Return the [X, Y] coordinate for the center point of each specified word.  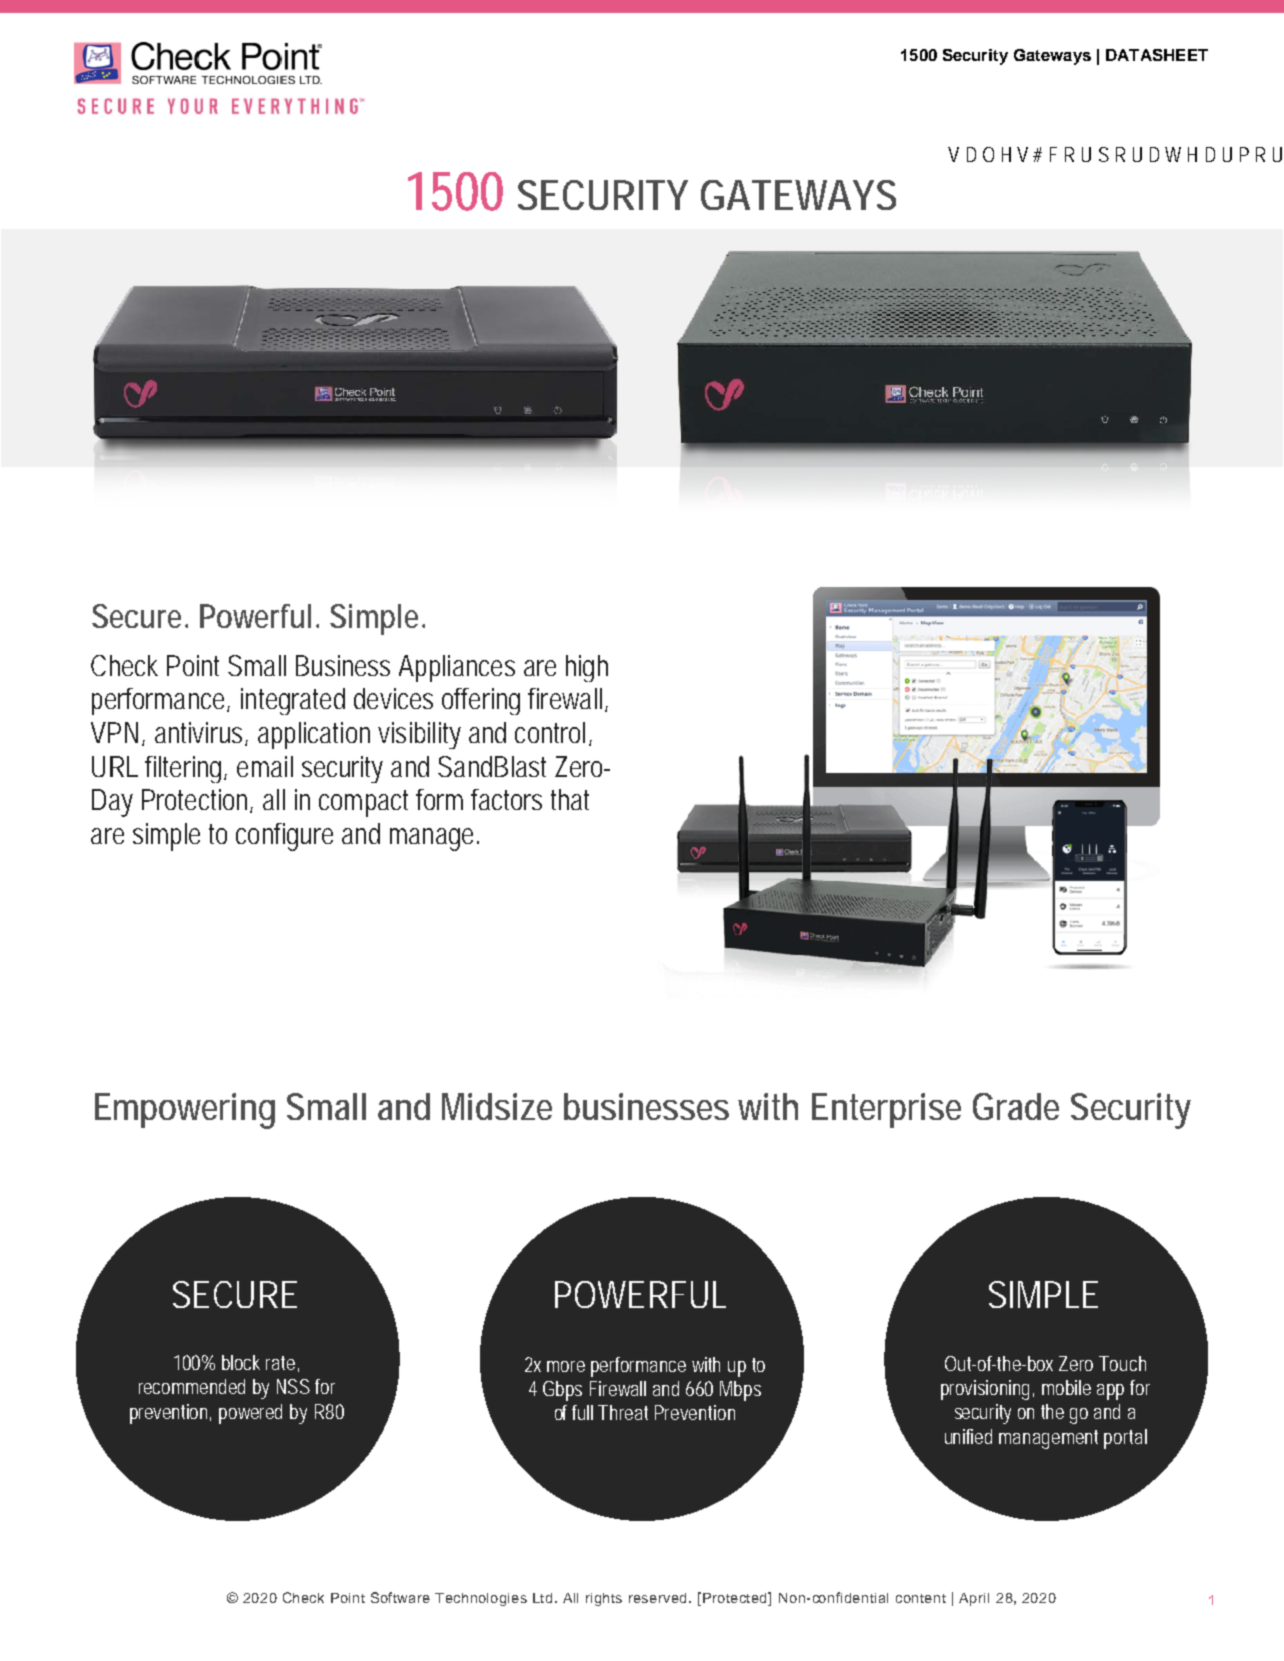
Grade [1016, 1106]
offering [481, 701]
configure [284, 837]
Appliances [457, 668]
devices [393, 698]
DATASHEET [1157, 55]
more [566, 1366]
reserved [659, 1598]
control [550, 732]
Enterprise [886, 1110]
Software [400, 1597]
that [570, 799]
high [587, 668]
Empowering [185, 1111]
